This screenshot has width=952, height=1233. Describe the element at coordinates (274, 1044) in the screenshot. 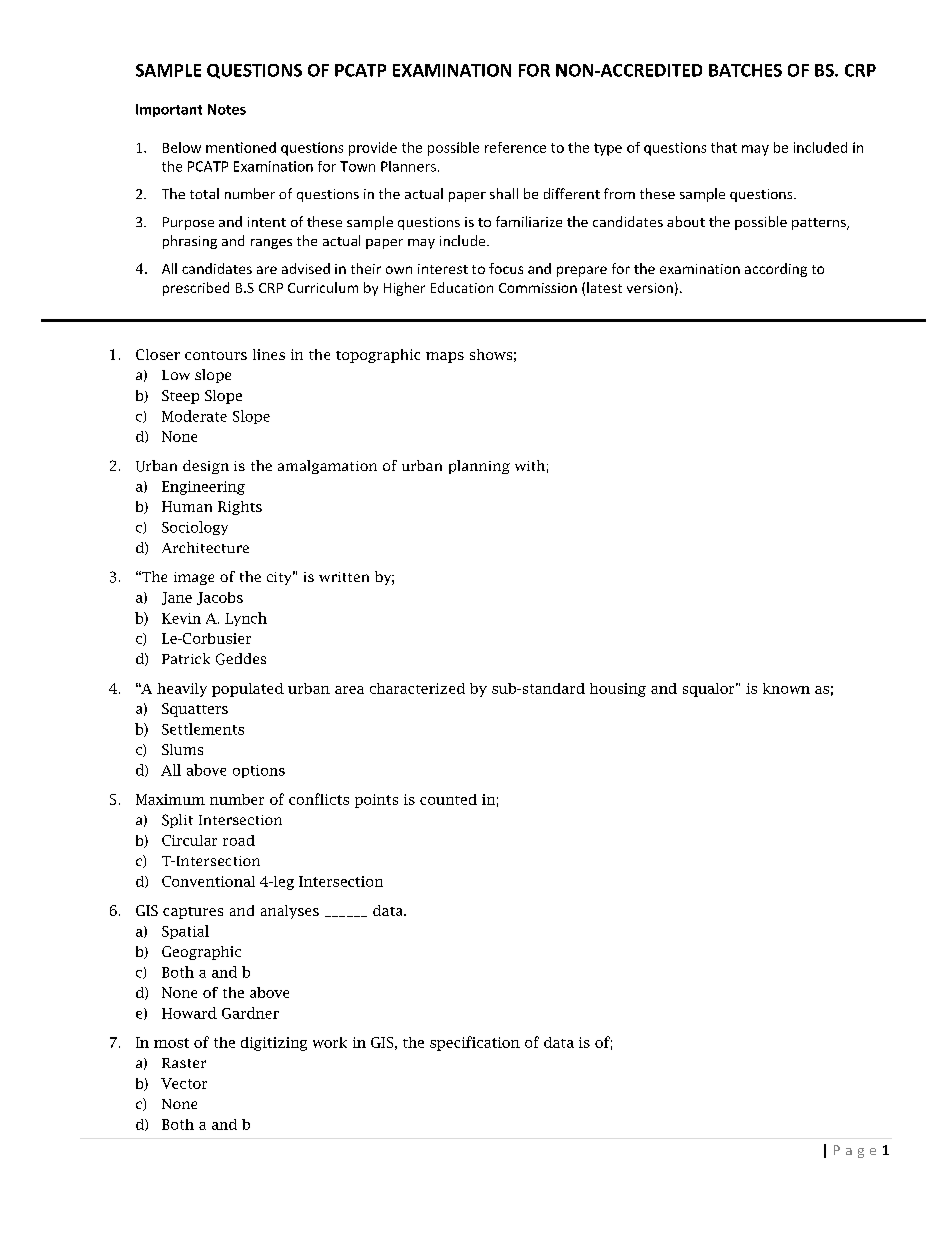

I see `digitizing` at that location.
